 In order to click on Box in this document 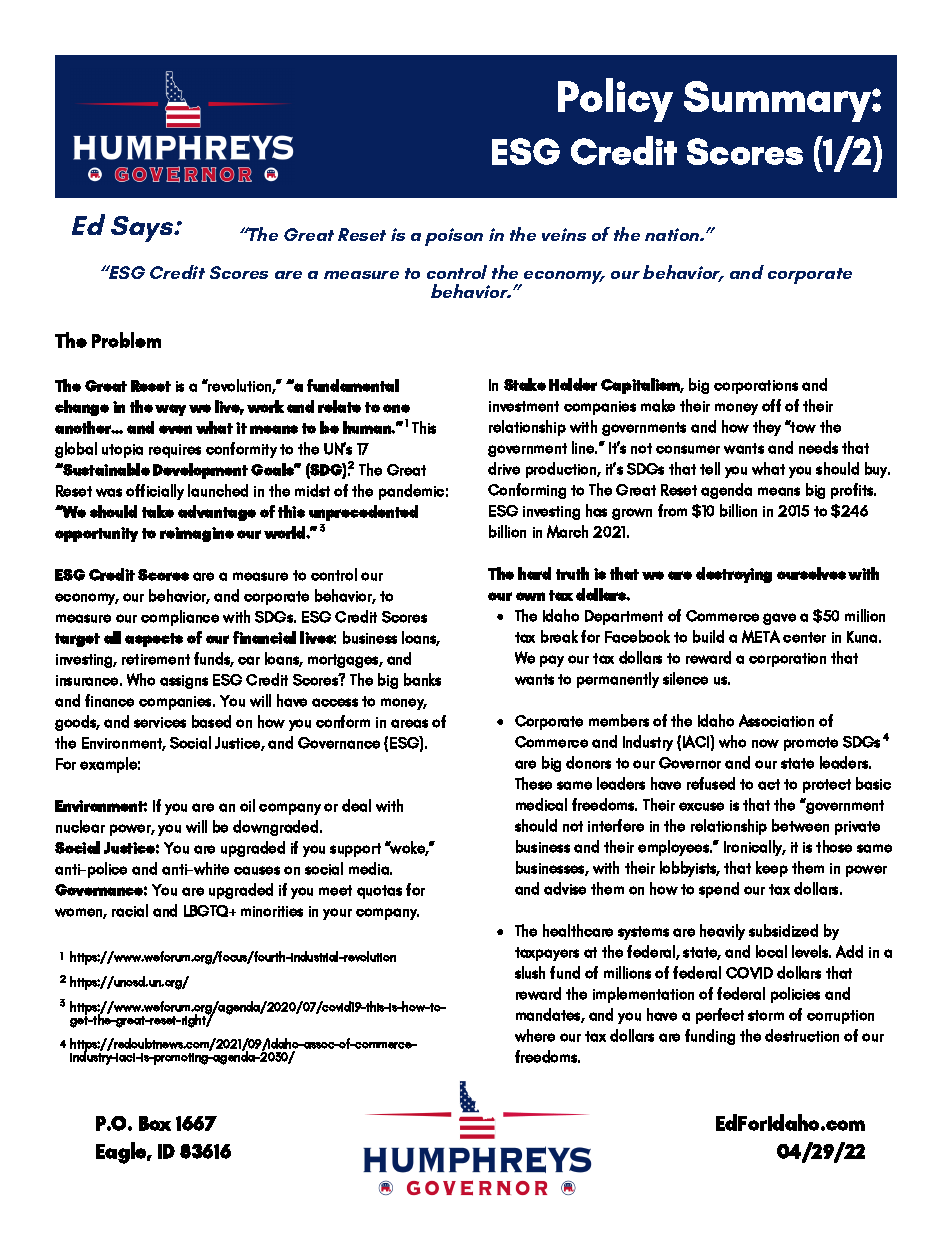, I will do `click(155, 1123)`.
